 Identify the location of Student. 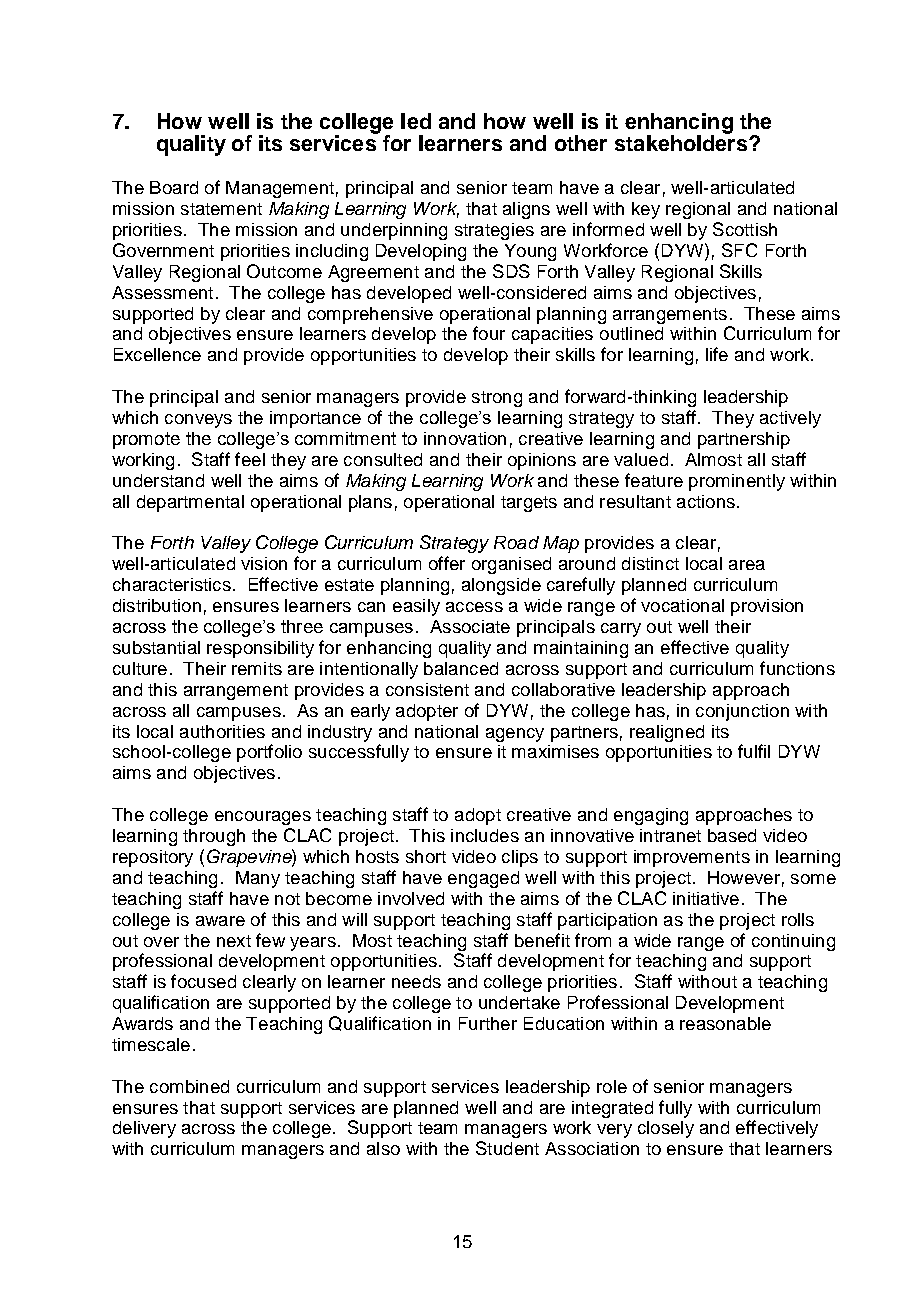
(507, 1148).
